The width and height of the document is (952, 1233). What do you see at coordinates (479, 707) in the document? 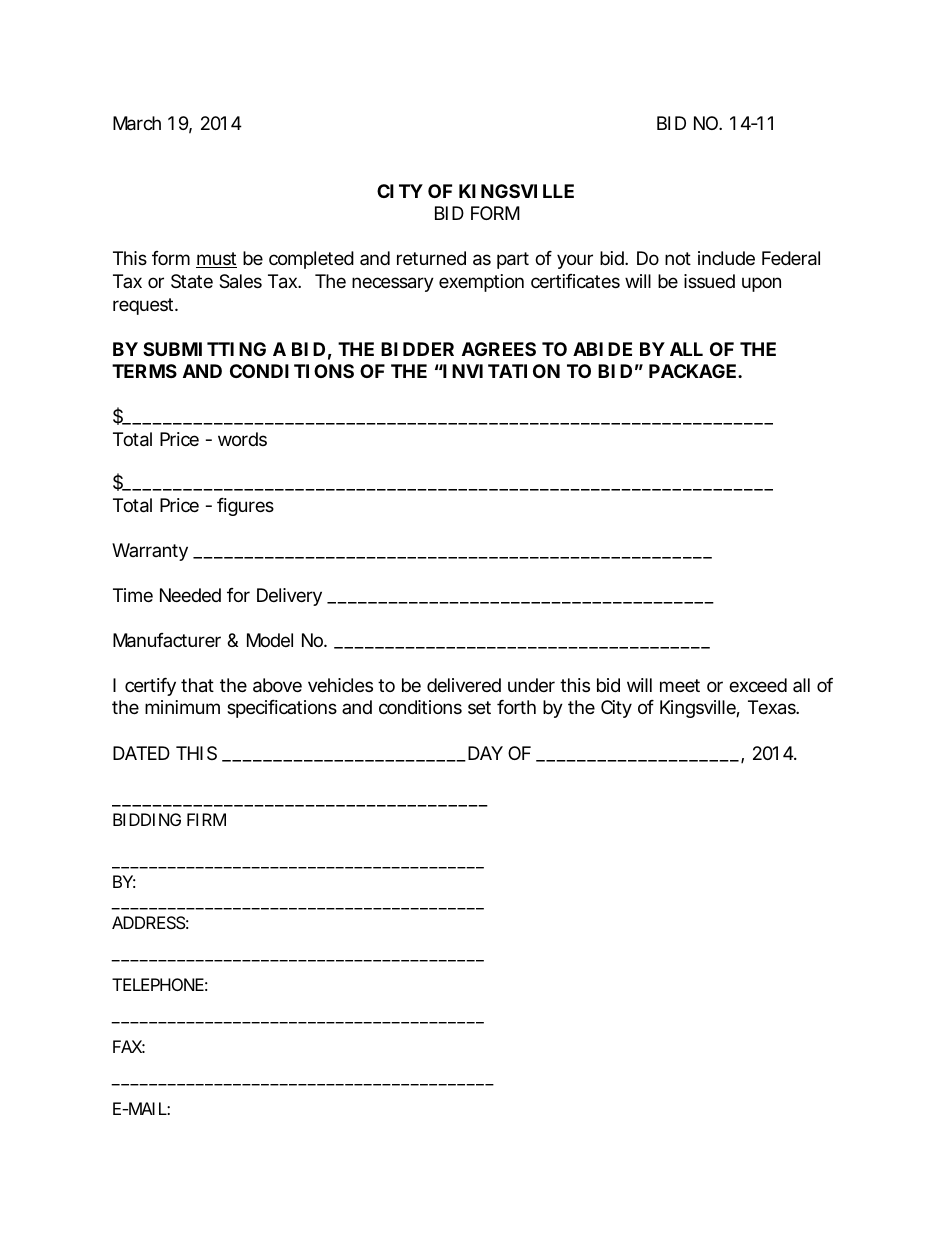
I see `set` at bounding box center [479, 707].
